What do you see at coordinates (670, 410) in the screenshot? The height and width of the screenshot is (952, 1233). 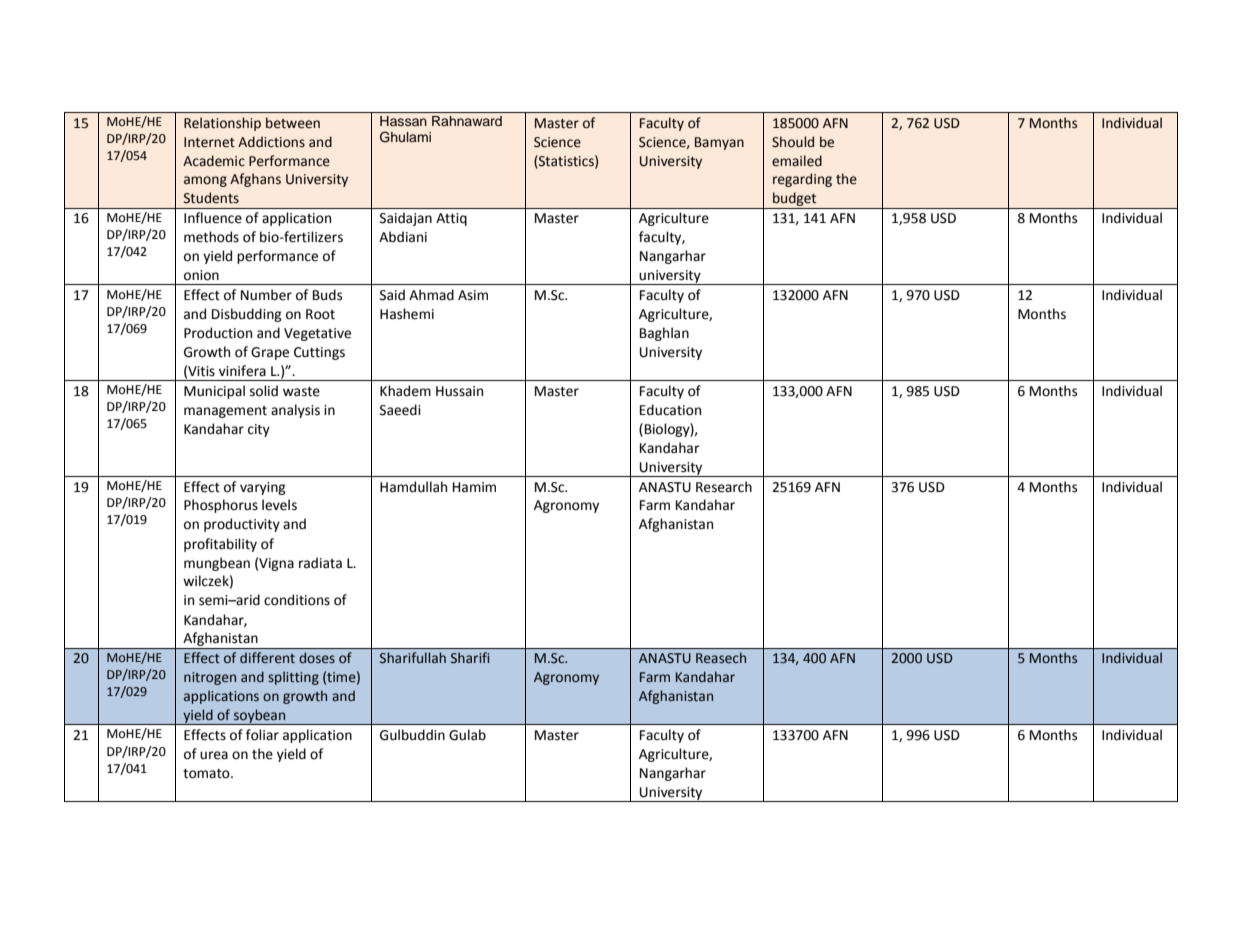 I see `Education` at bounding box center [670, 410].
